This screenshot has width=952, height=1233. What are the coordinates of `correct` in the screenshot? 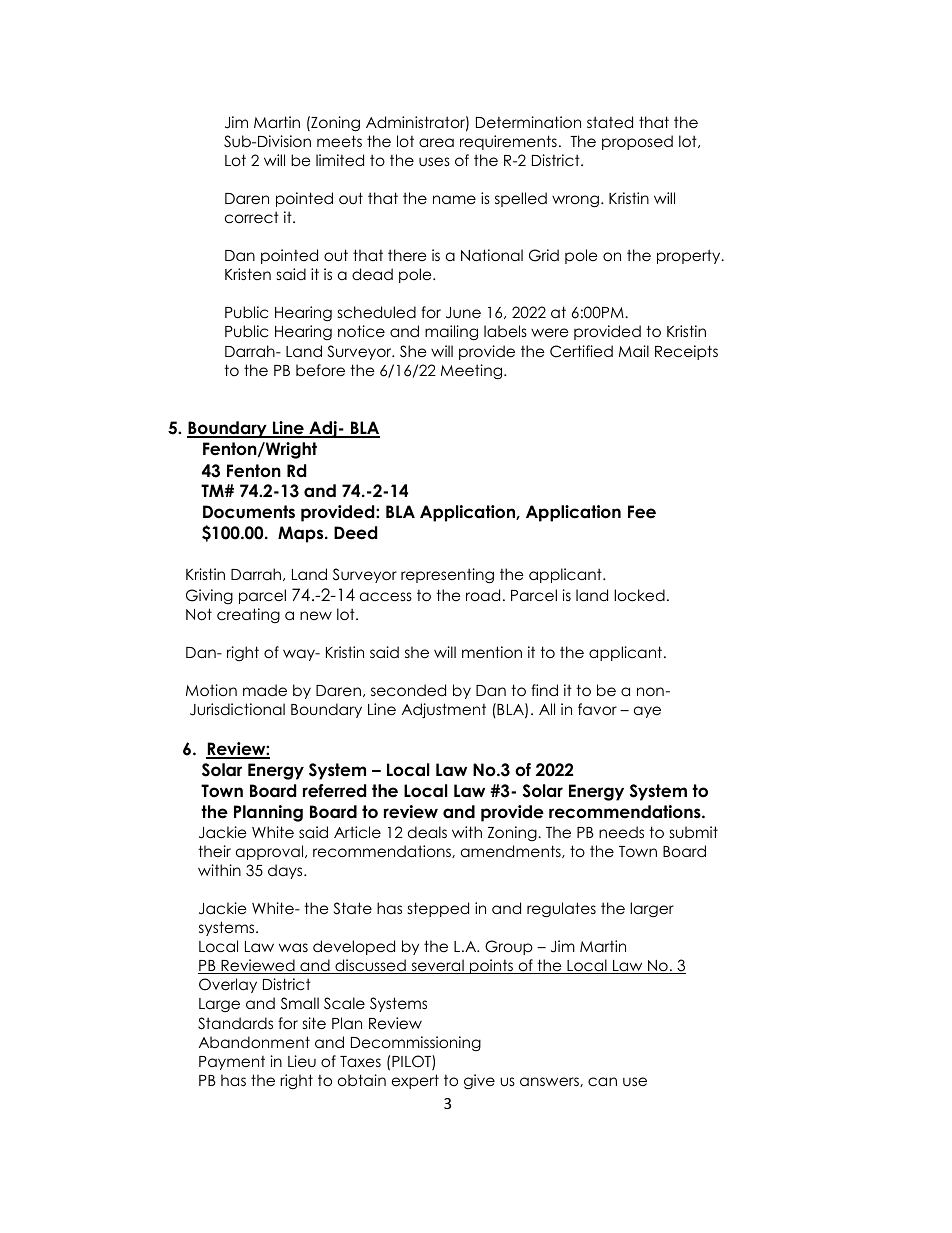 It's located at (252, 217).
